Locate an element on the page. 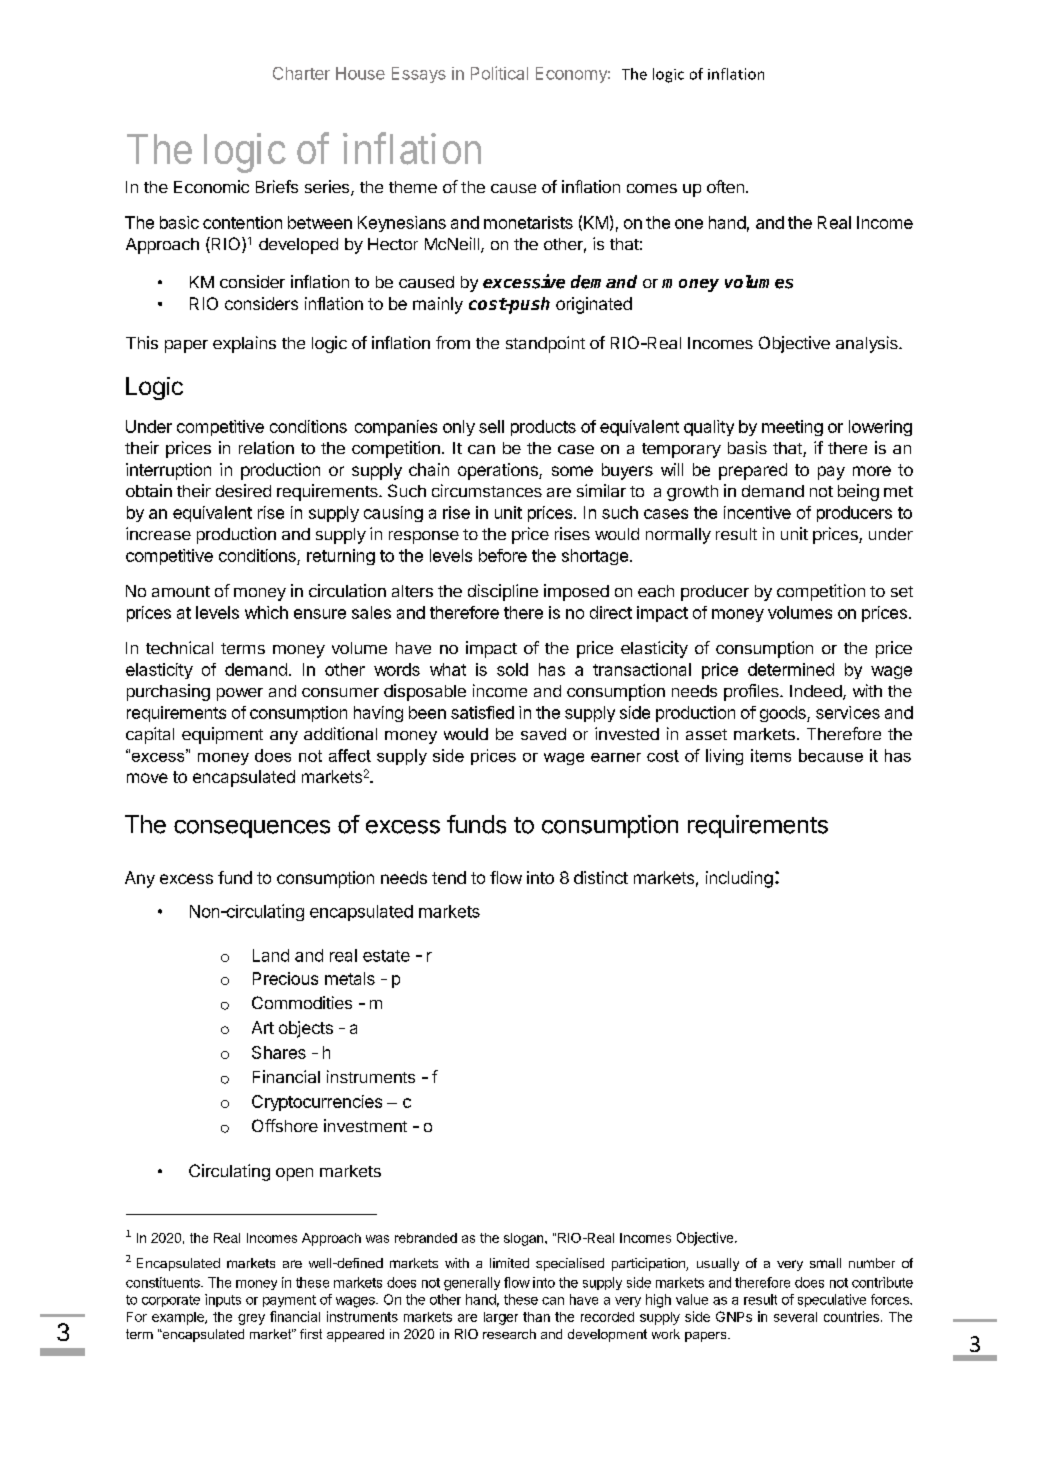 Image resolution: width=1038 pixels, height=1468 pixels. inputs is located at coordinates (223, 1300).
